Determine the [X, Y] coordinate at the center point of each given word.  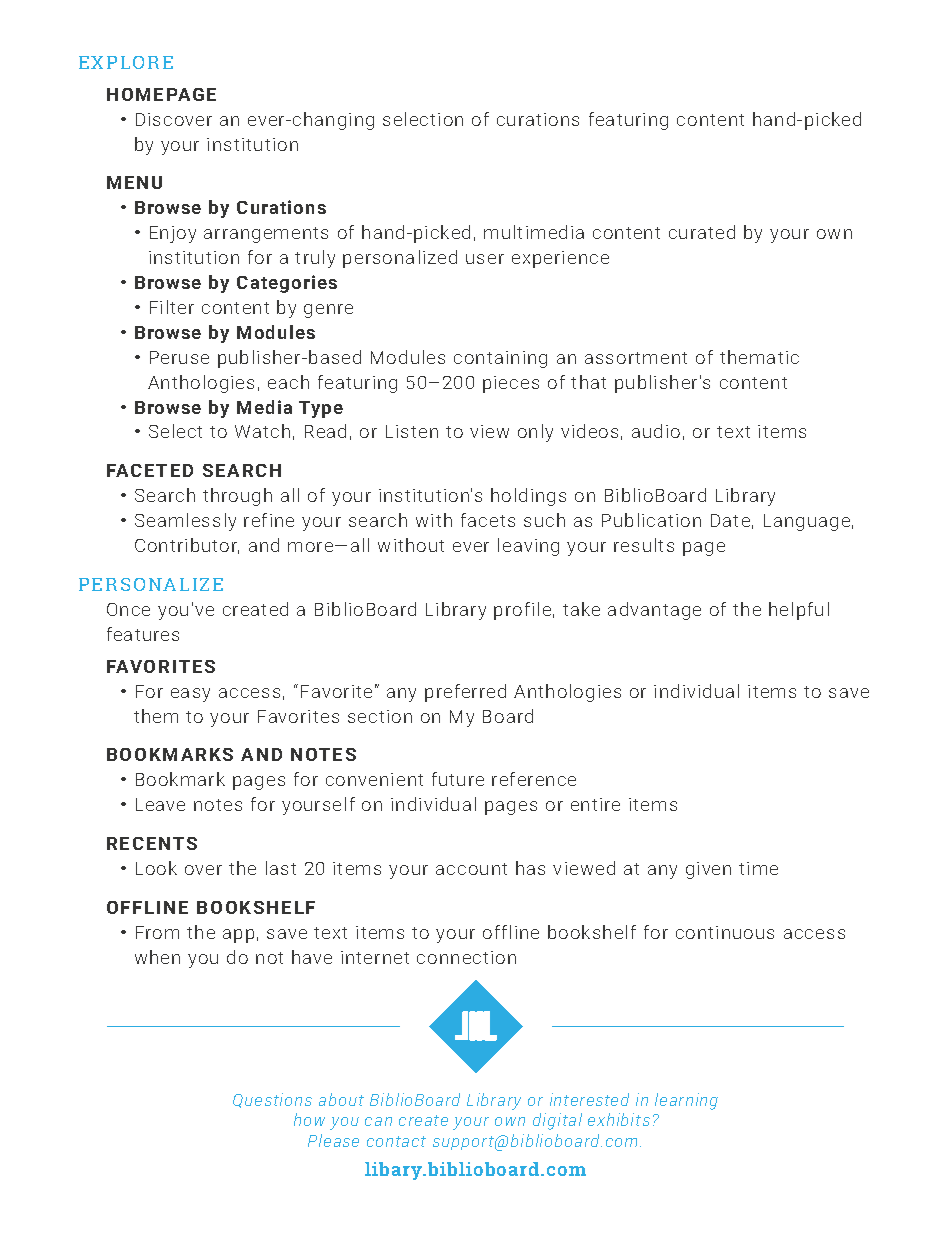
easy [190, 695]
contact [396, 1141]
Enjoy [173, 234]
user [485, 259]
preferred [465, 693]
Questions [272, 1100]
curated [702, 232]
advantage [654, 611]
